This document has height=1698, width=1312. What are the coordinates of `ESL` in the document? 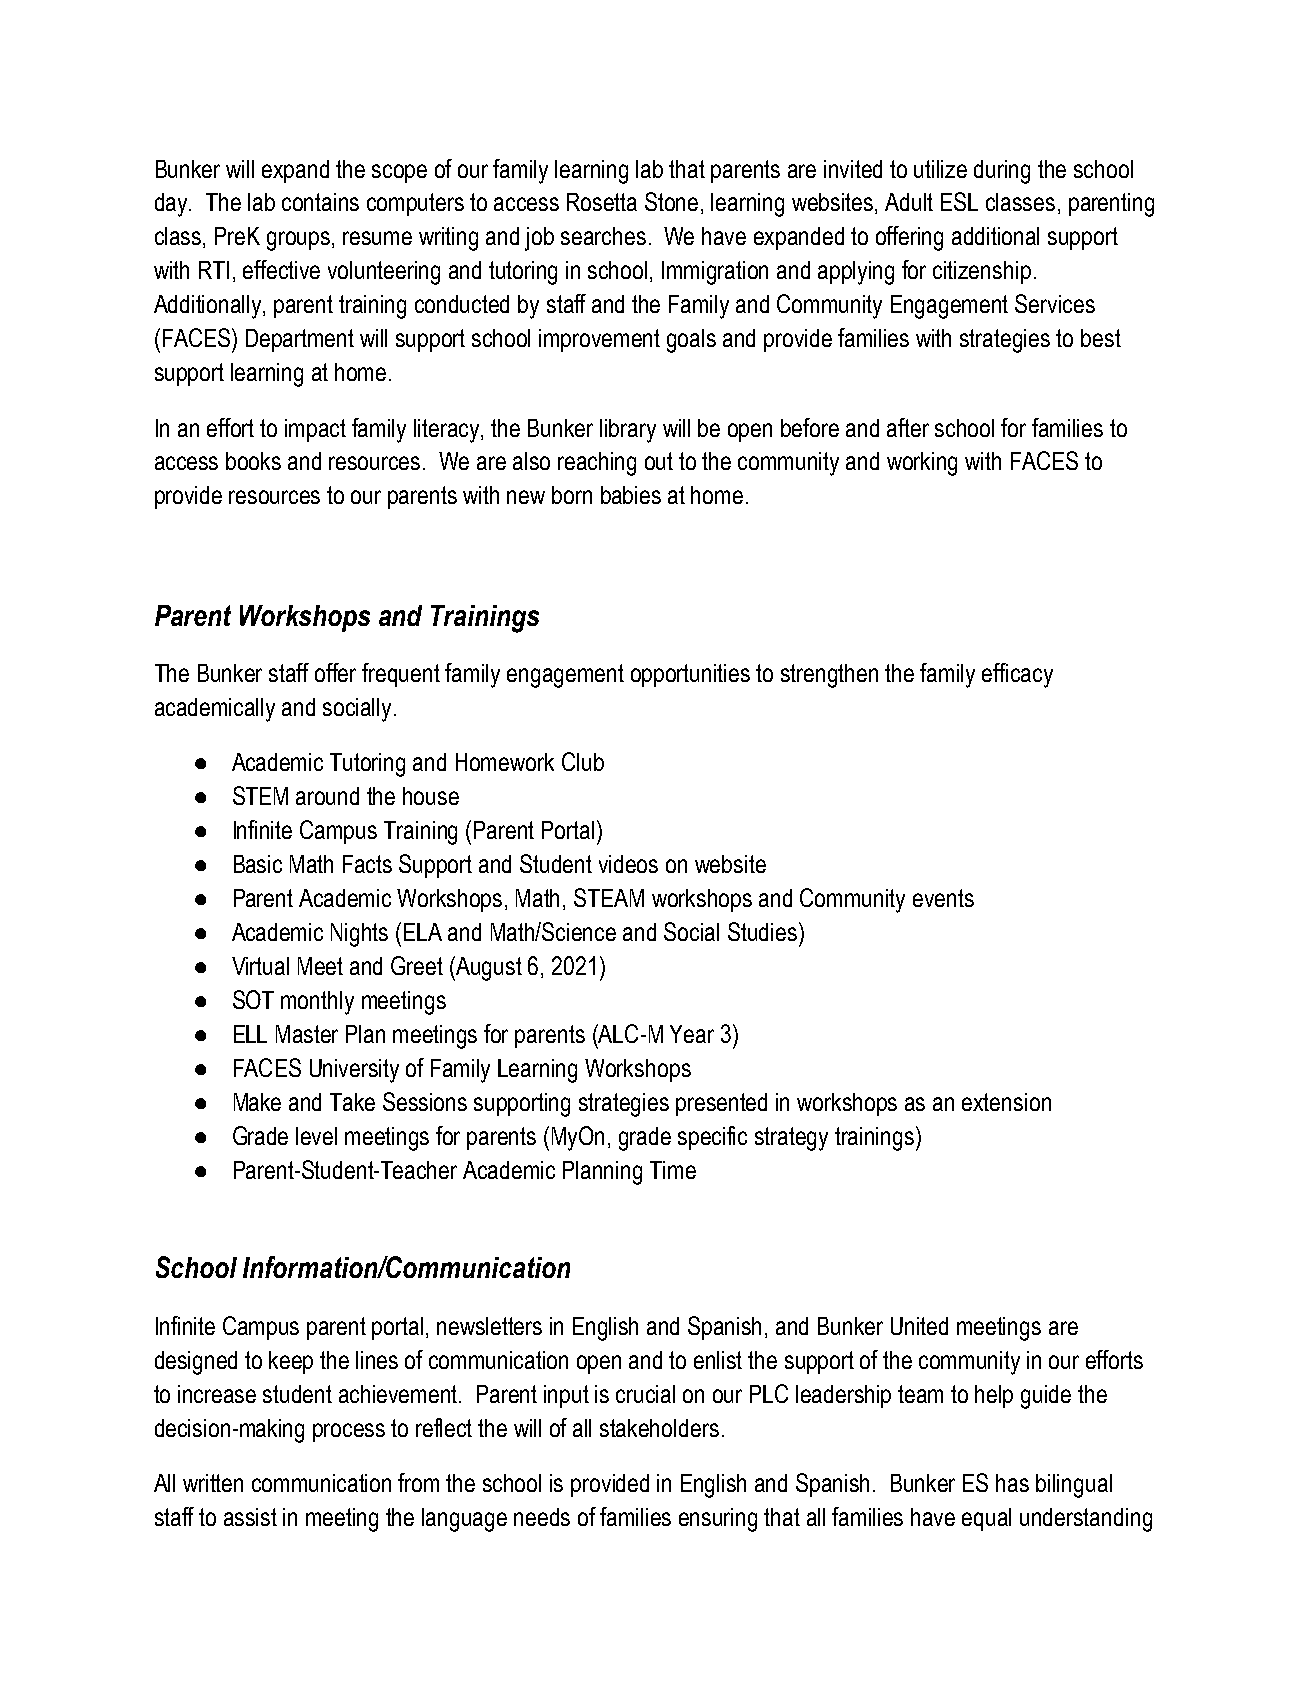 It's located at (959, 201).
